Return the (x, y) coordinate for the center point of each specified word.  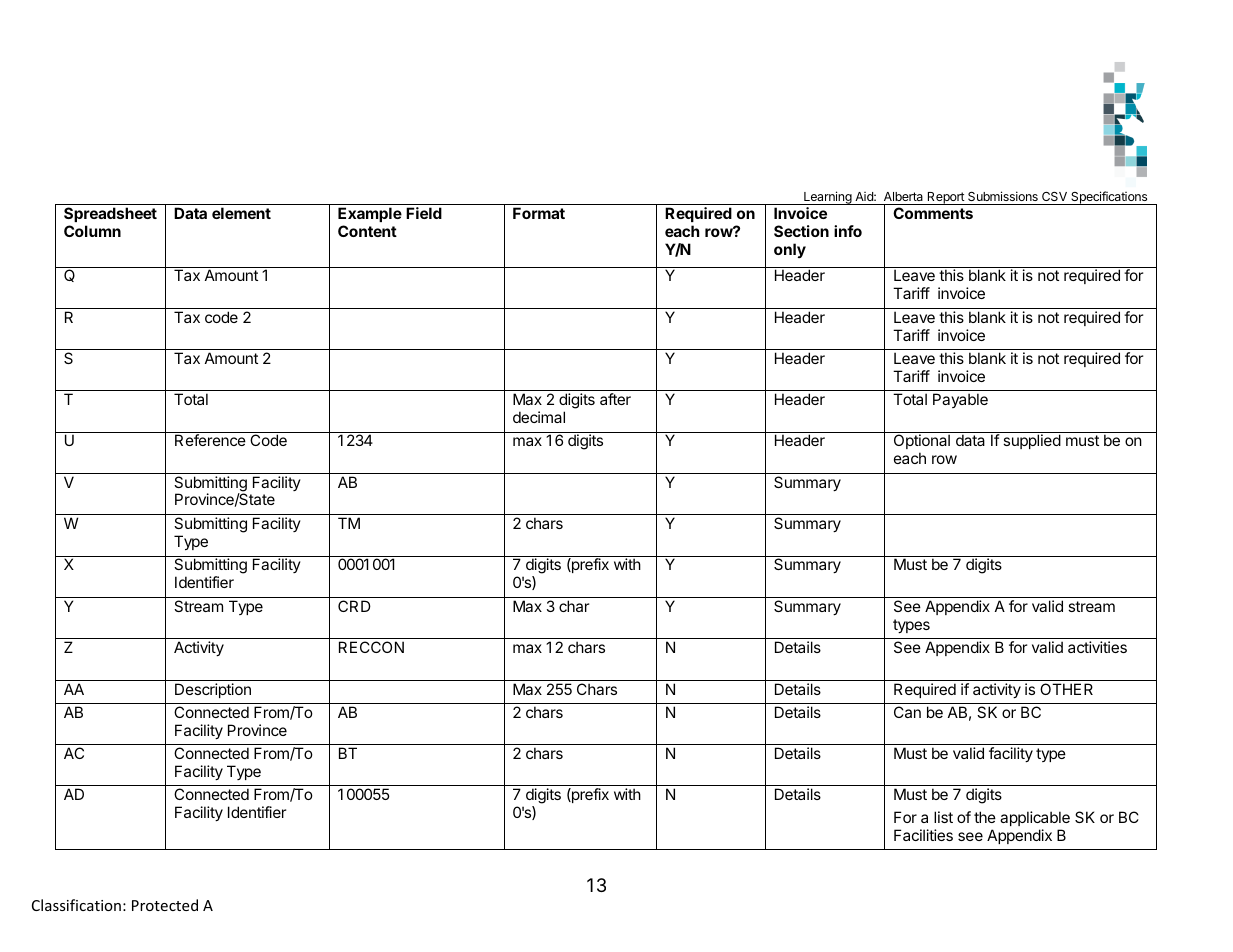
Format (539, 213)
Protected (165, 905)
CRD (354, 606)
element (241, 213)
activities (1097, 647)
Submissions (1003, 196)
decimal (539, 417)
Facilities (923, 835)
